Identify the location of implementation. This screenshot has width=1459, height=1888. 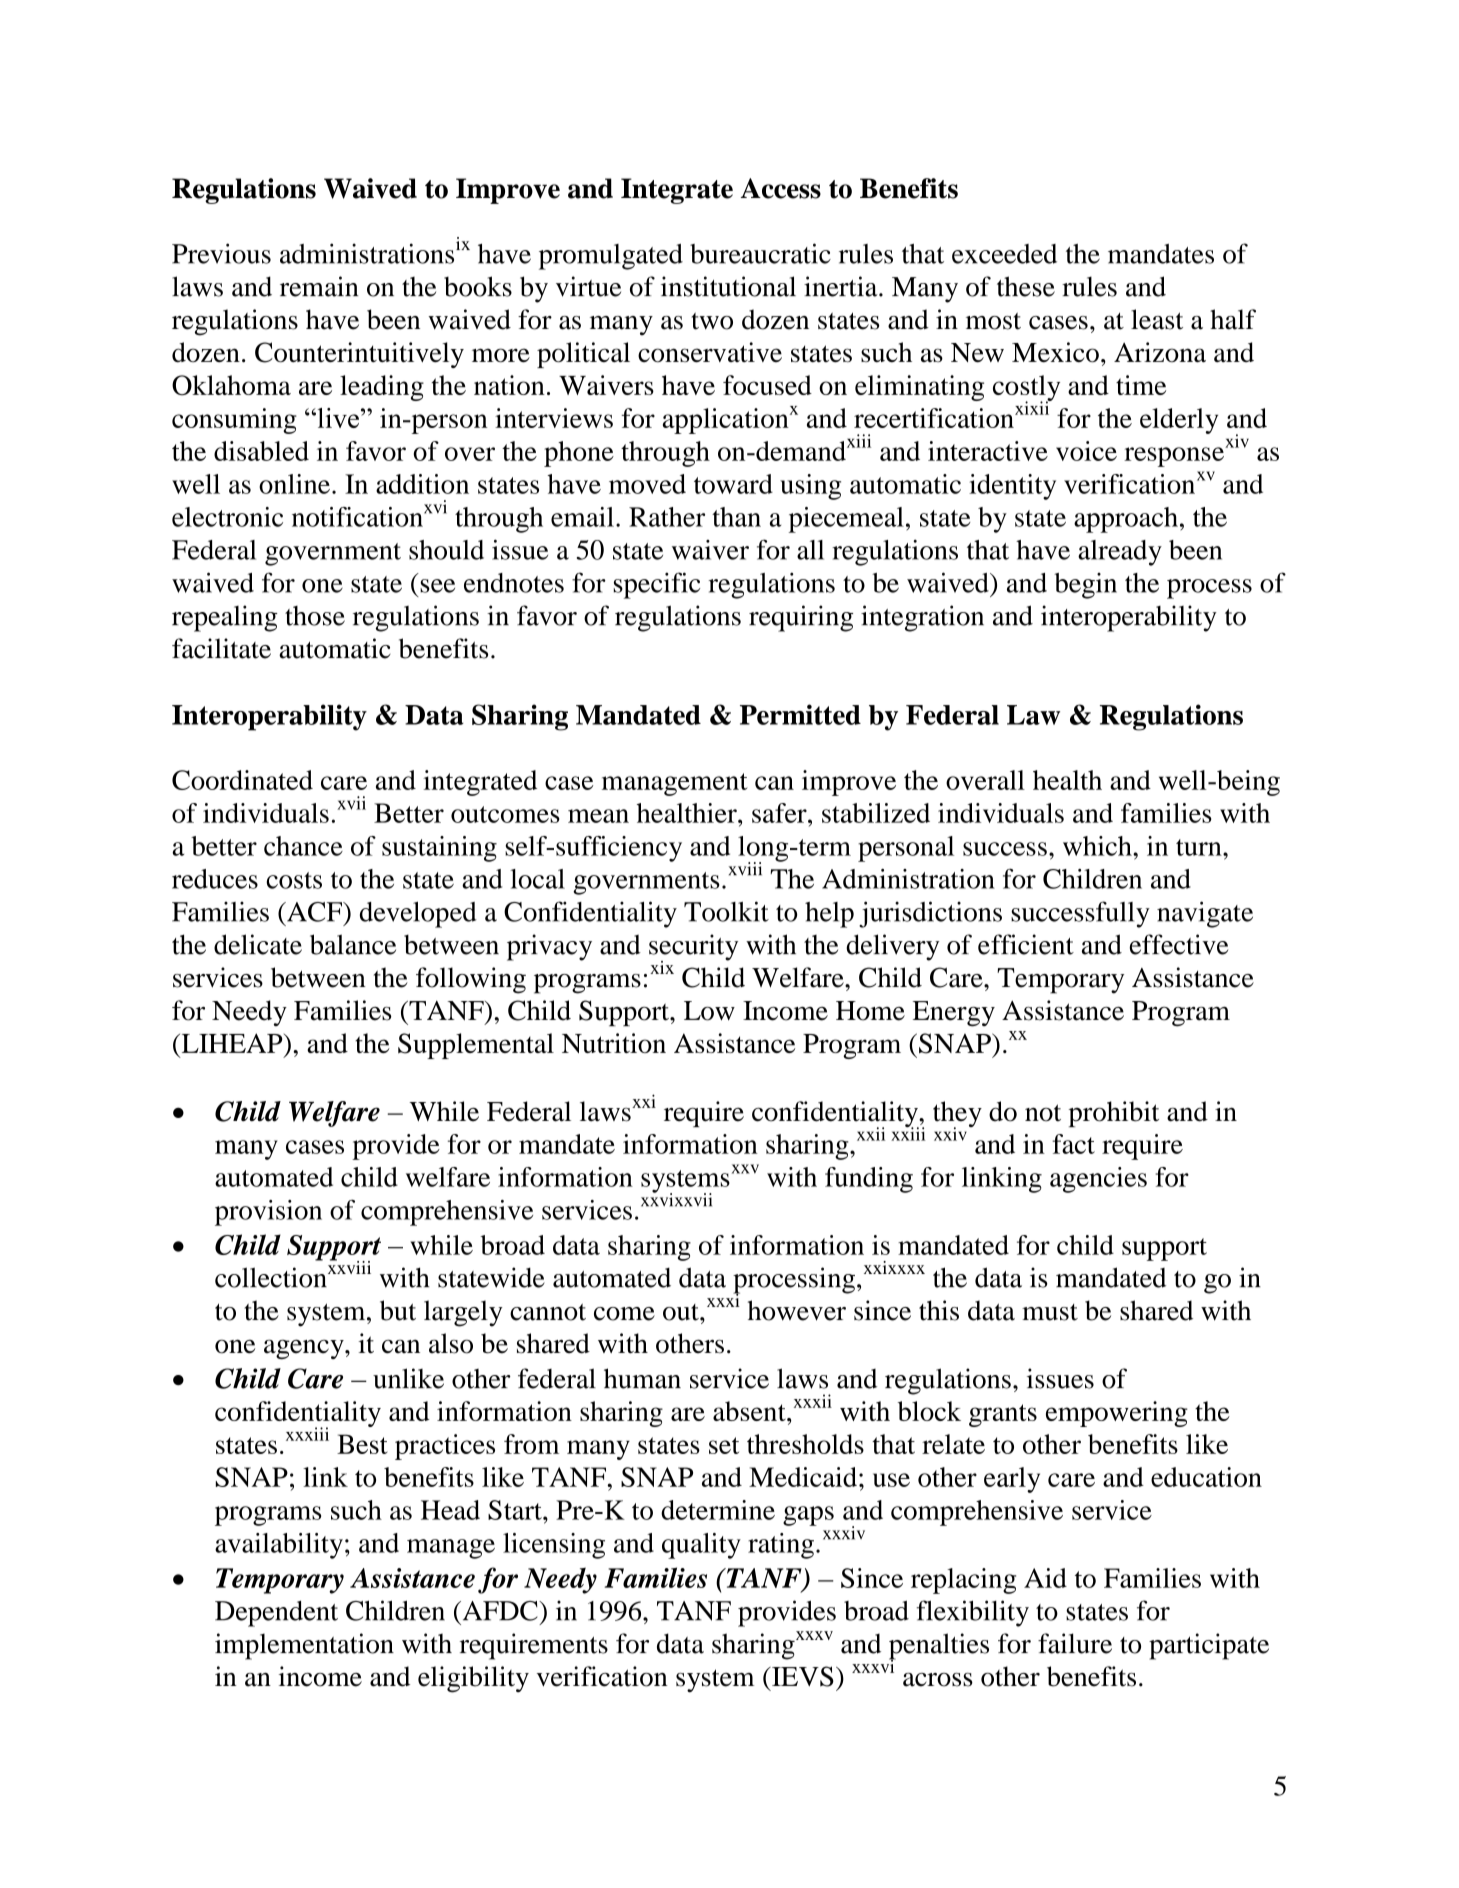
(304, 1646).
